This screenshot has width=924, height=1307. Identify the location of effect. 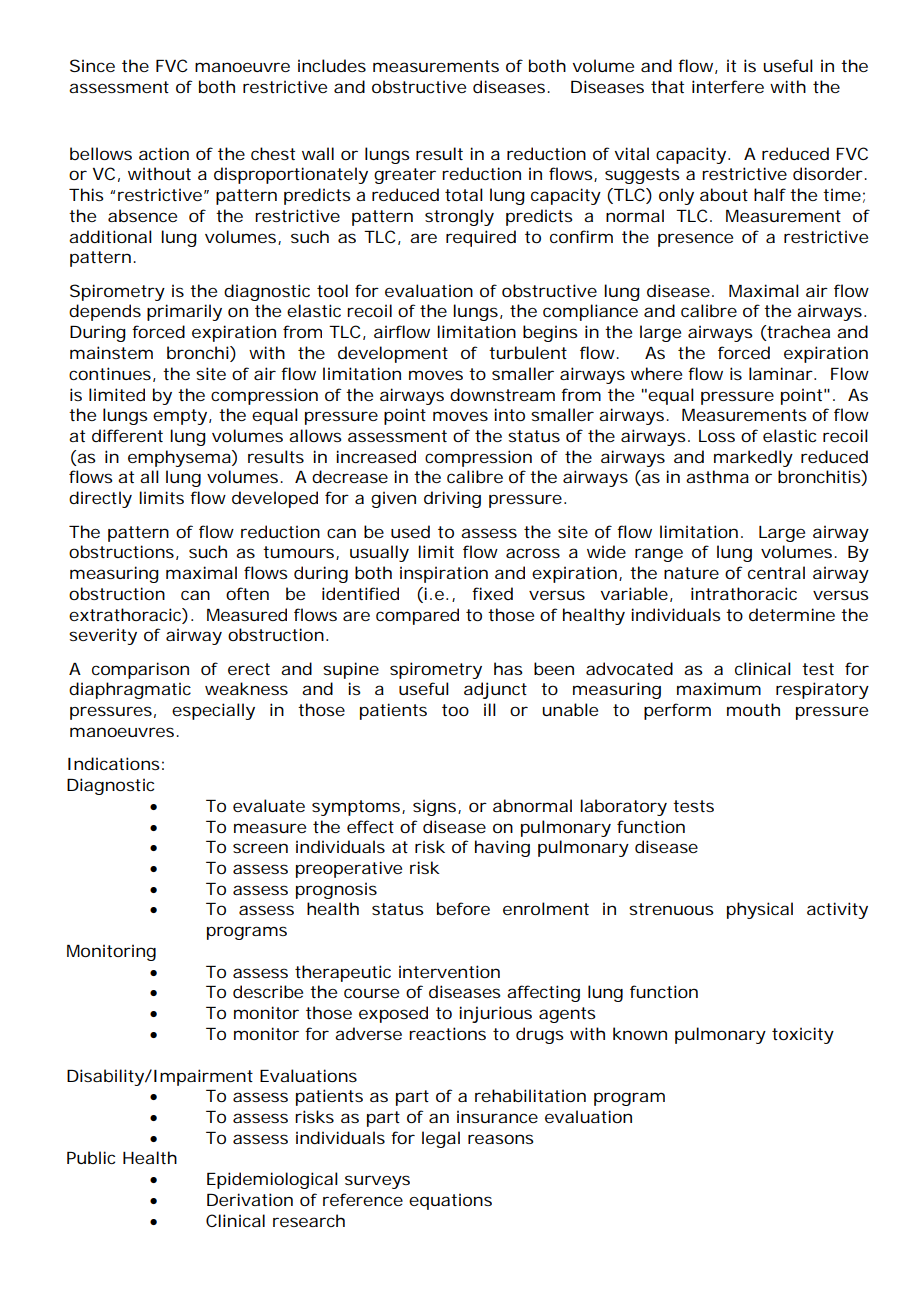
(370, 826).
